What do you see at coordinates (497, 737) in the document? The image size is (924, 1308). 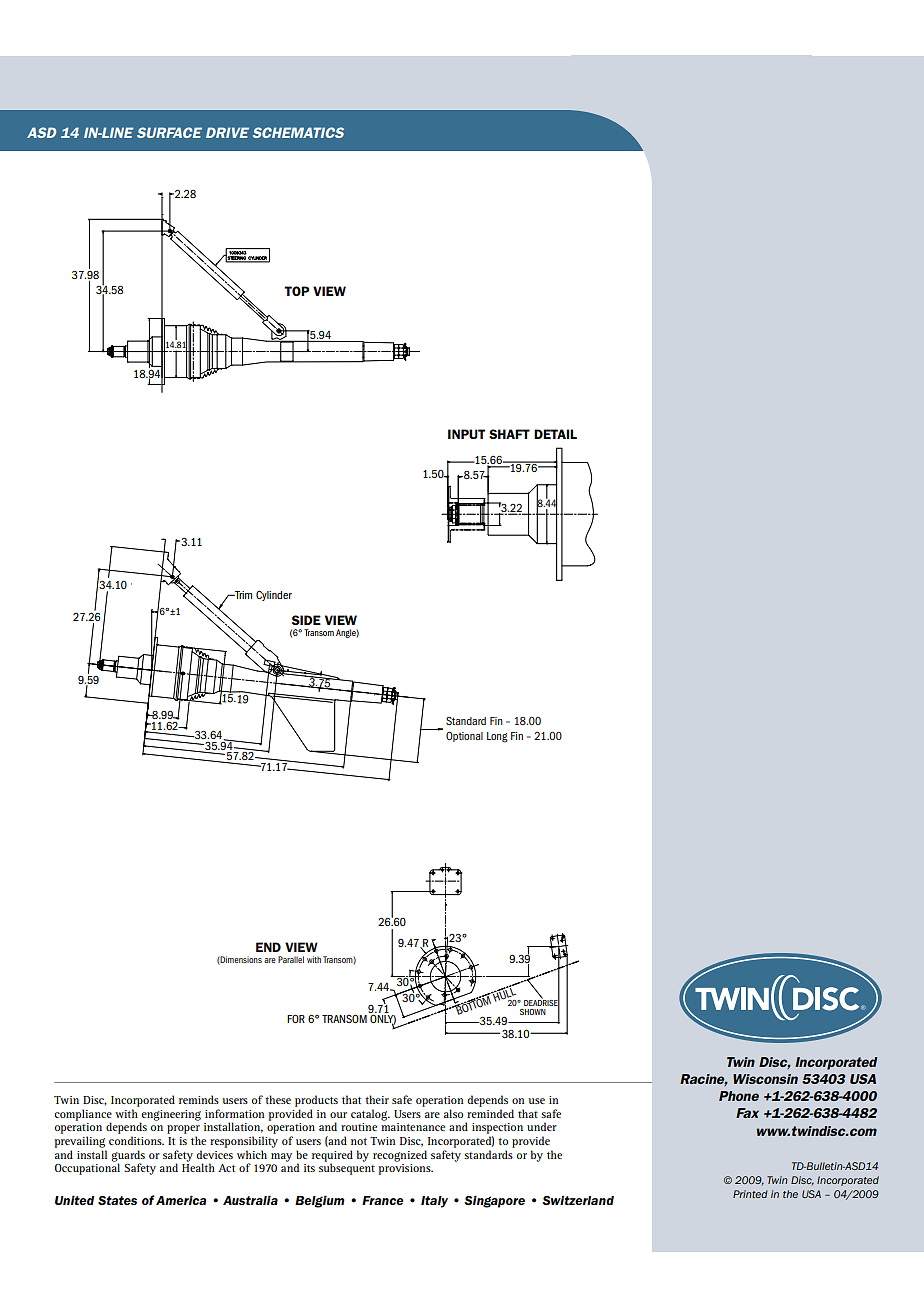 I see `Long` at bounding box center [497, 737].
